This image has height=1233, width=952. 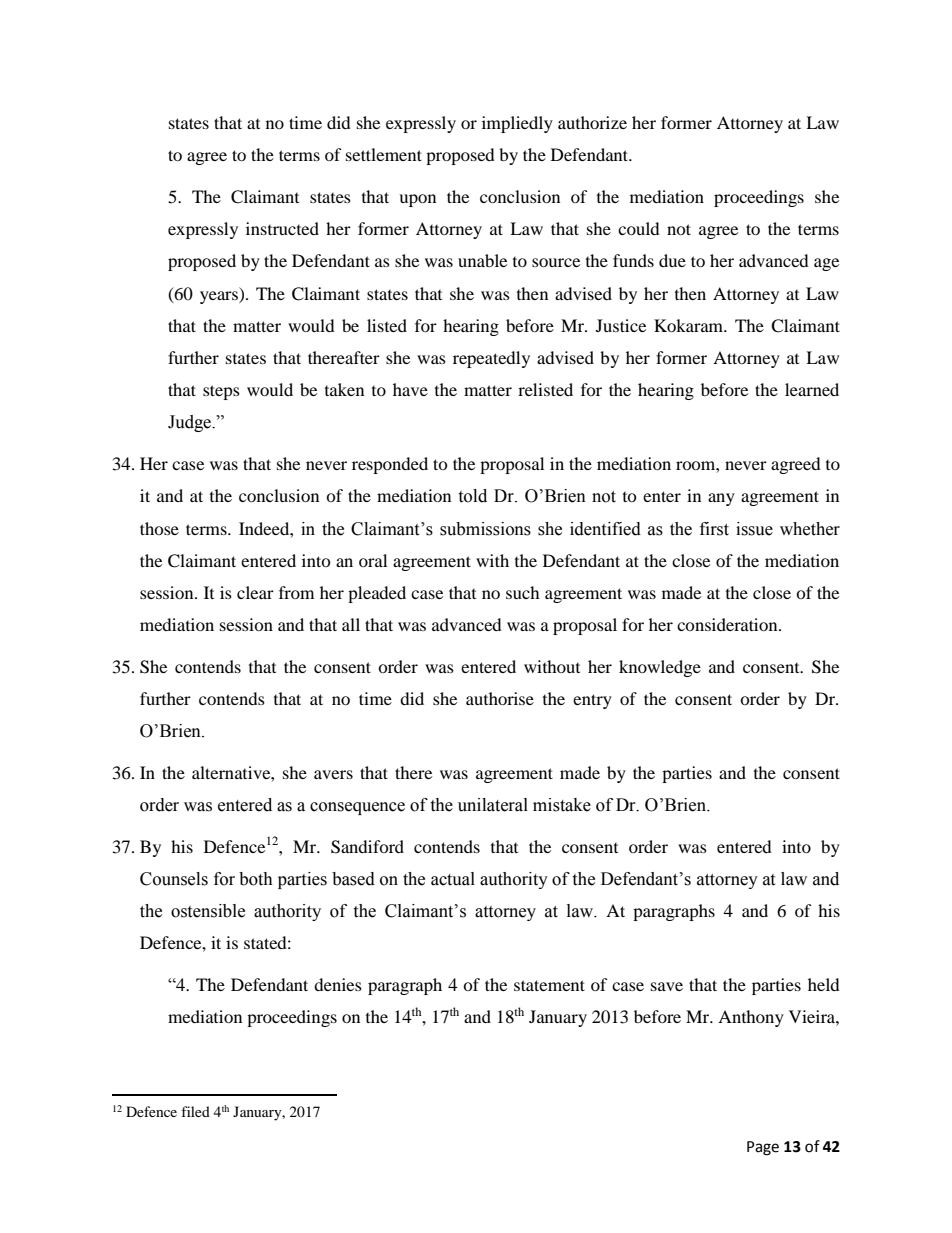 What do you see at coordinates (472, 496) in the image?
I see `told` at bounding box center [472, 496].
